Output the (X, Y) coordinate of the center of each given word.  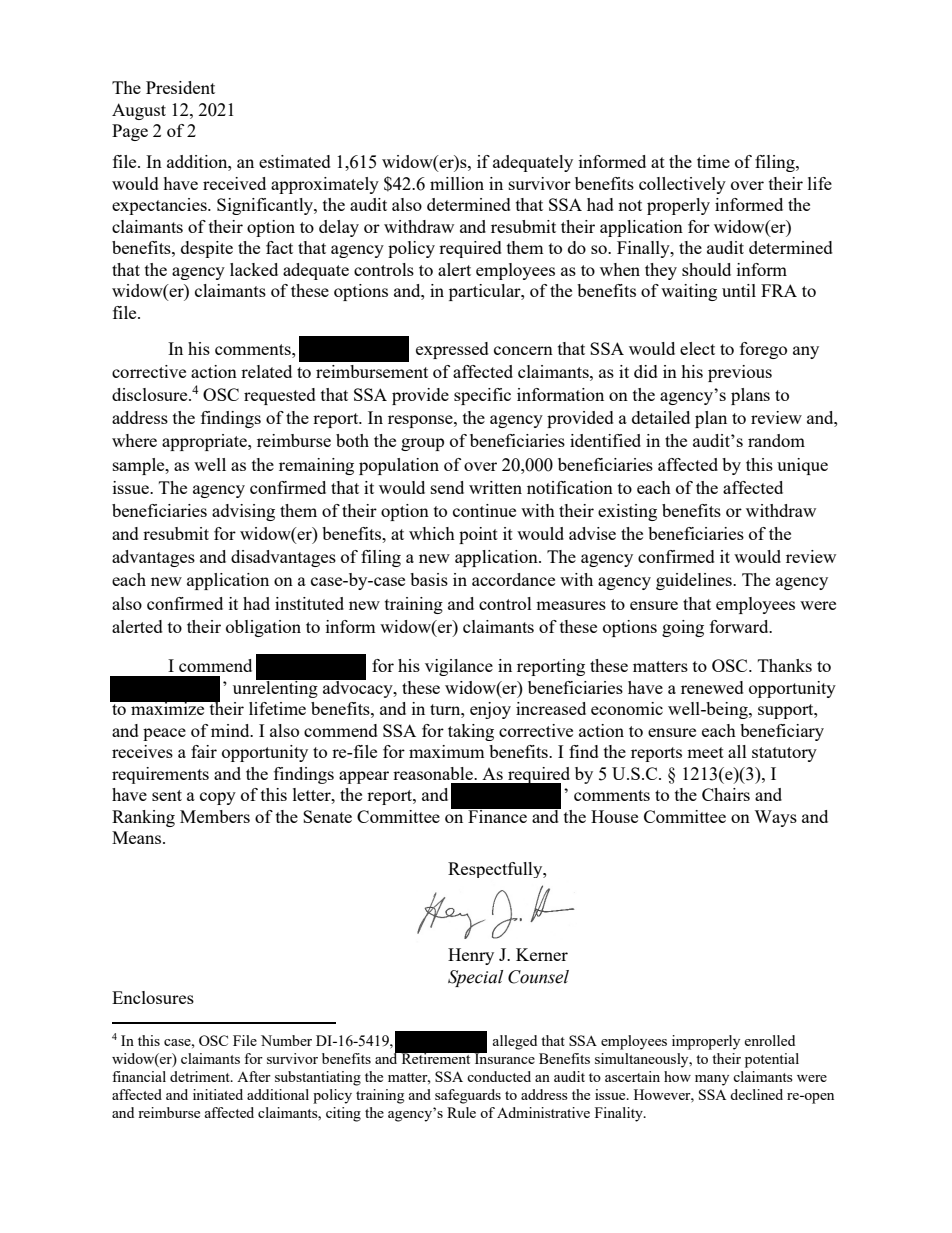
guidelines (695, 581)
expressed (452, 350)
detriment (201, 1076)
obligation (263, 628)
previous (740, 373)
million (457, 183)
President (180, 87)
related (266, 371)
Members (215, 816)
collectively (682, 185)
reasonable (434, 773)
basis (429, 579)
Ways (775, 818)
